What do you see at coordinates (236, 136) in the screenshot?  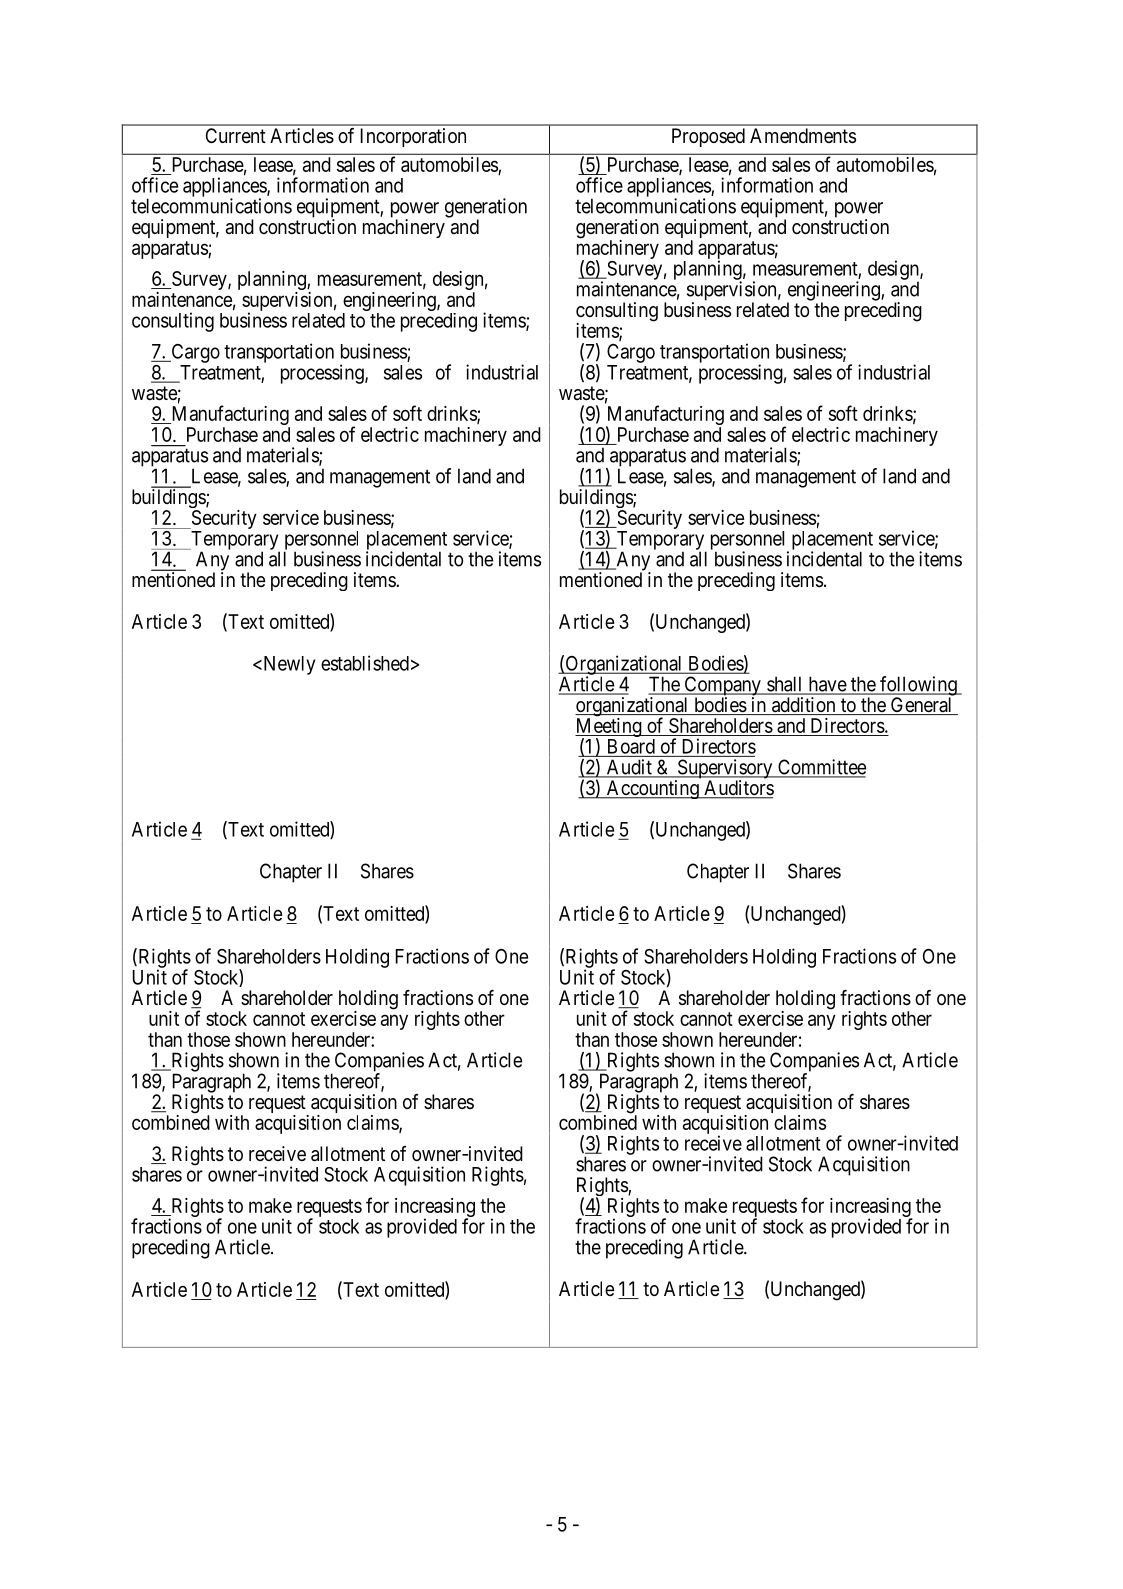 I see `Current` at bounding box center [236, 136].
